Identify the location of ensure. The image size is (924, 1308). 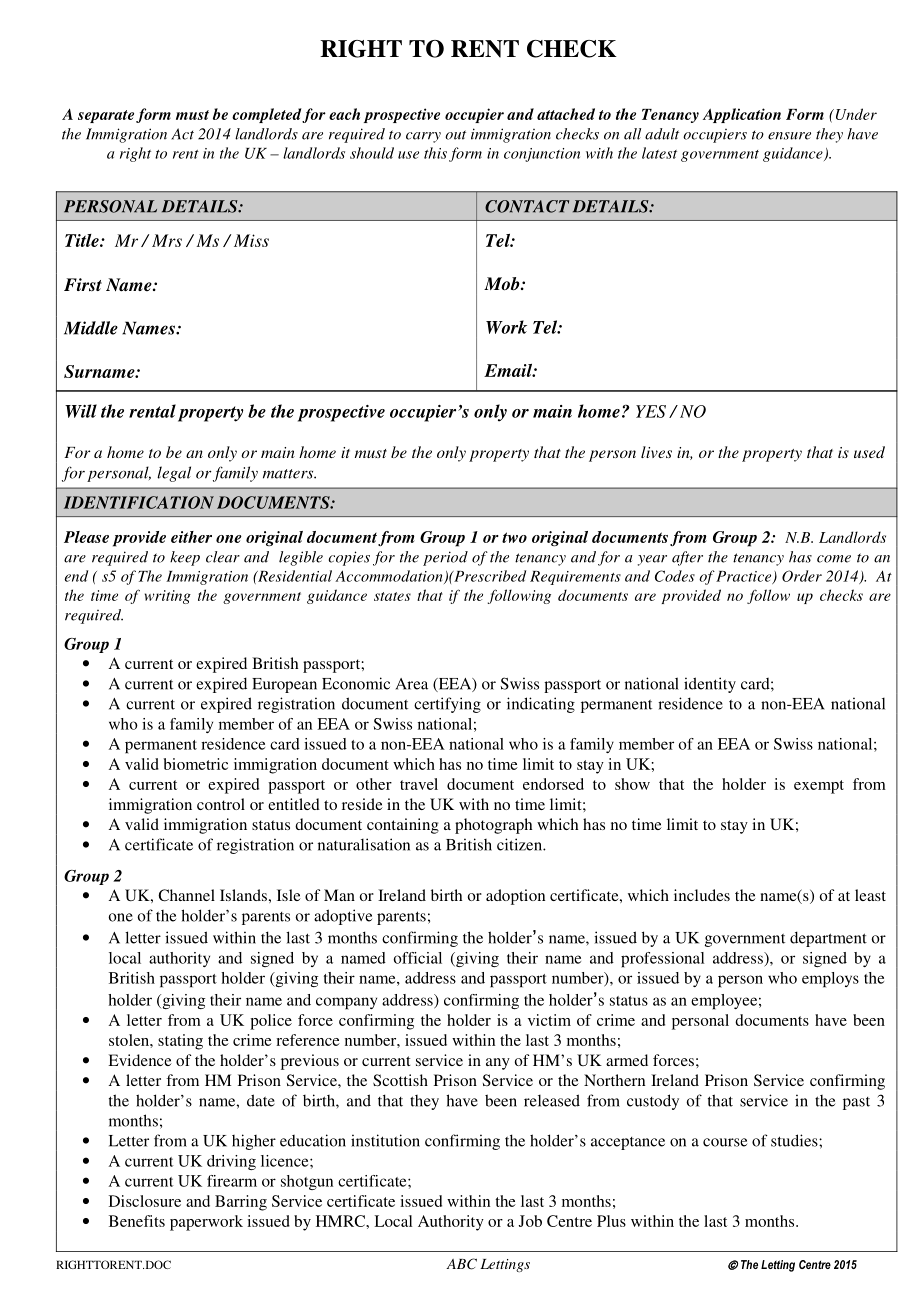
(789, 136).
